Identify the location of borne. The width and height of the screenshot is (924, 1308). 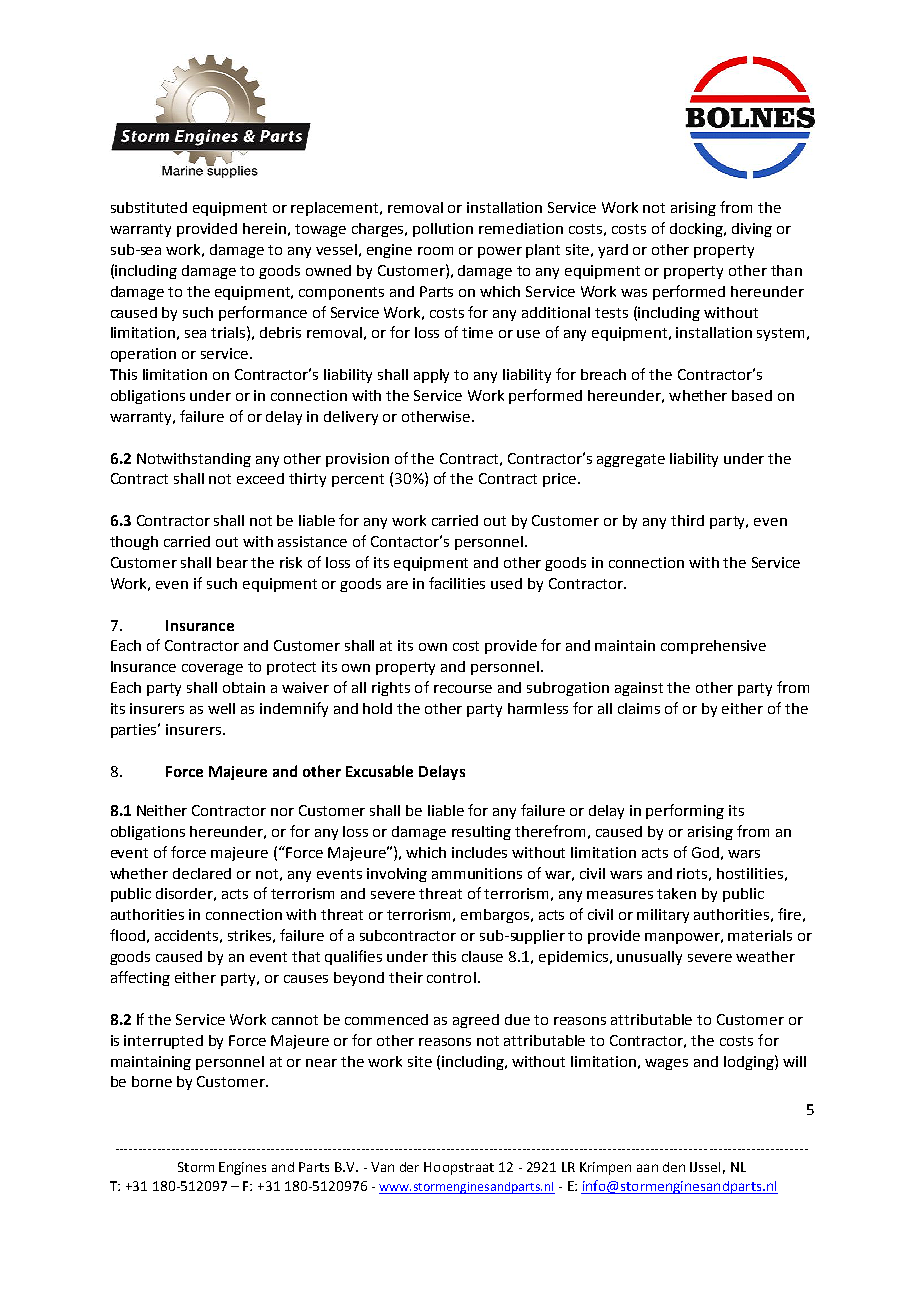
(152, 1081).
